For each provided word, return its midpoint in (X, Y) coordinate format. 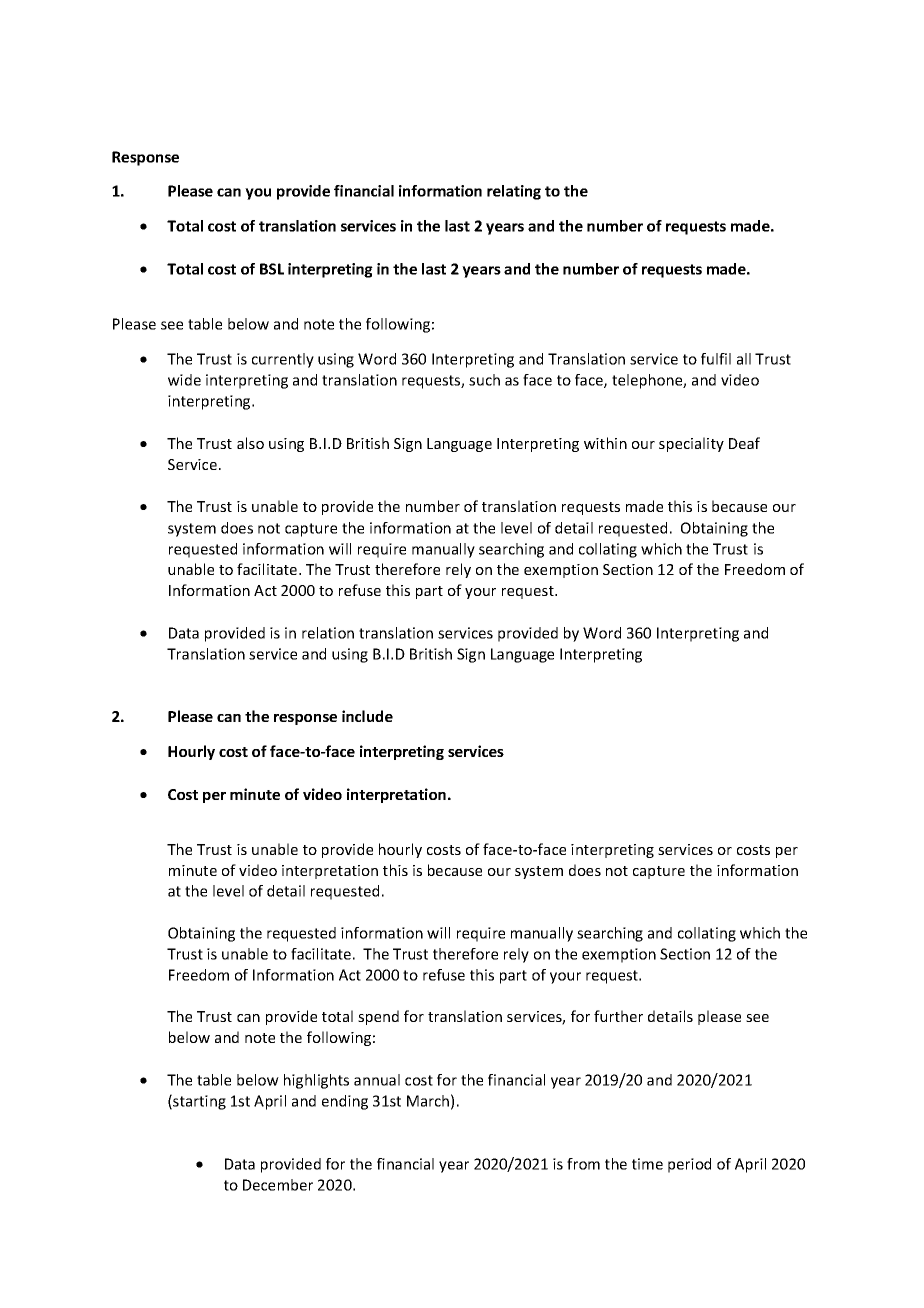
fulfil (716, 359)
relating (514, 192)
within (605, 443)
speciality (691, 444)
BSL (272, 269)
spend (378, 1017)
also (250, 443)
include (367, 716)
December (278, 1185)
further (618, 1016)
